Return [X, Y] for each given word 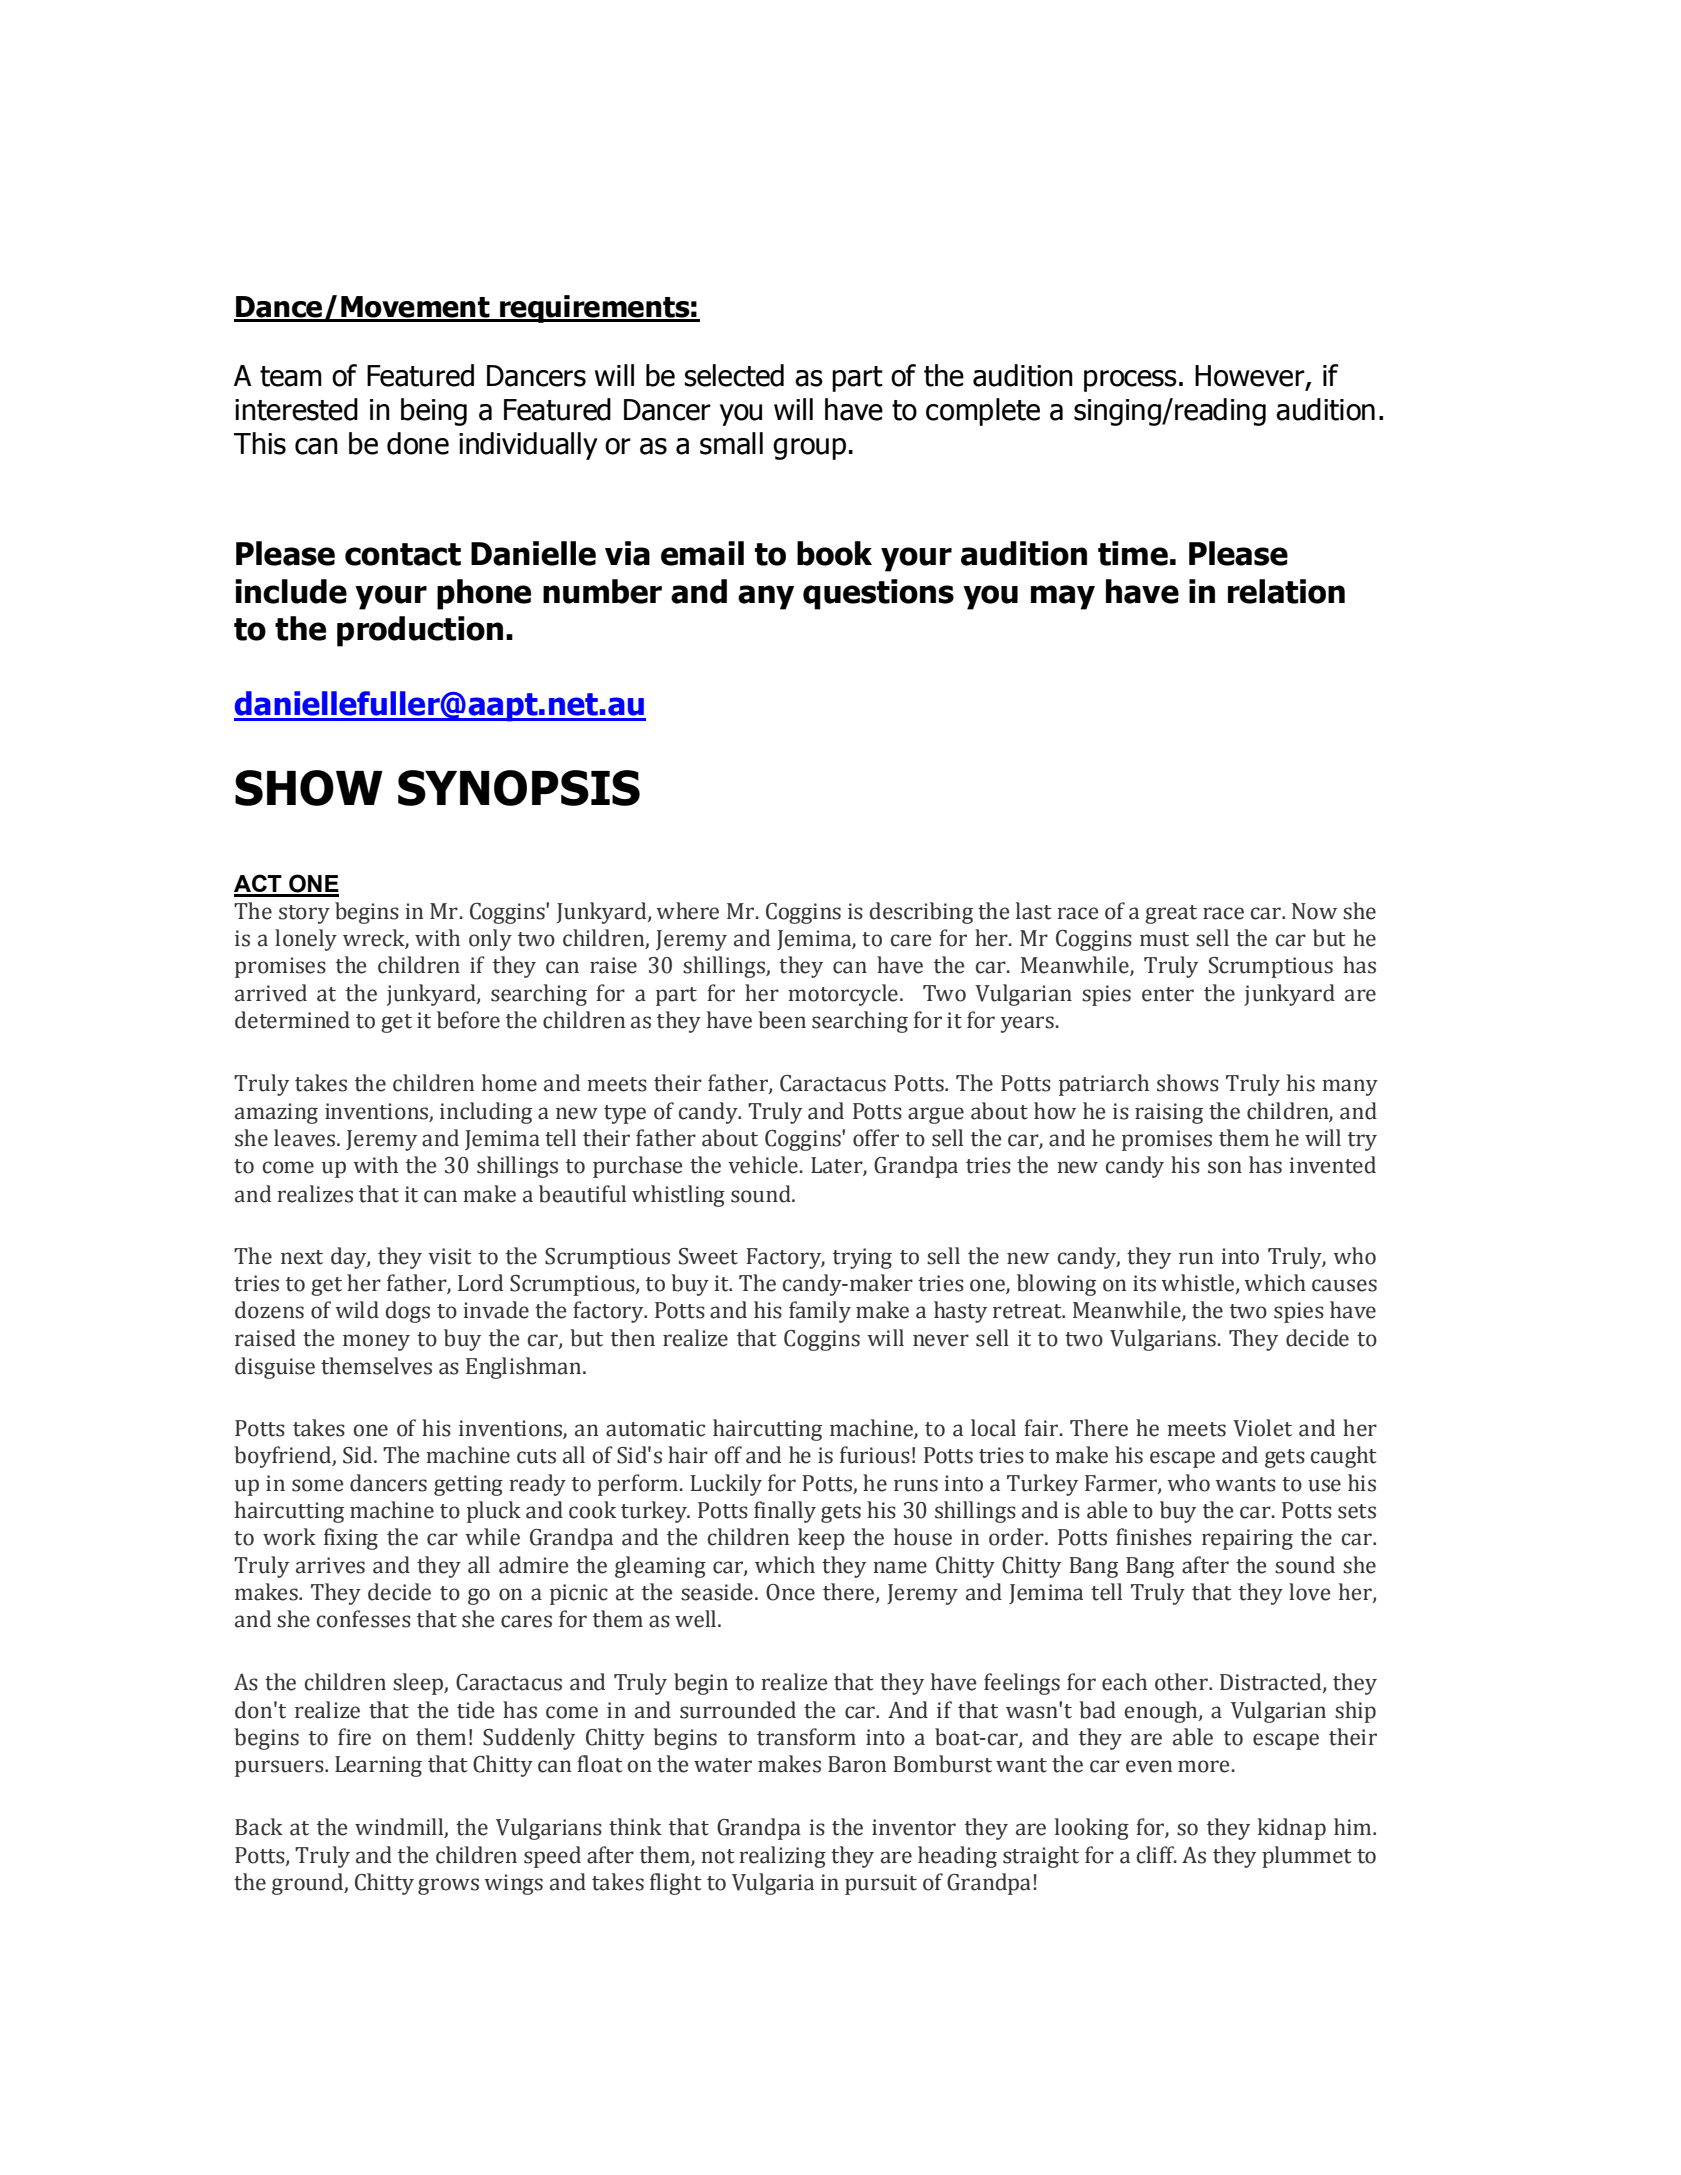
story [304, 914]
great [1171, 914]
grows [448, 1886]
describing [921, 913]
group [809, 449]
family [820, 1312]
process [1130, 381]
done [418, 443]
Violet [1262, 1428]
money [376, 1342]
